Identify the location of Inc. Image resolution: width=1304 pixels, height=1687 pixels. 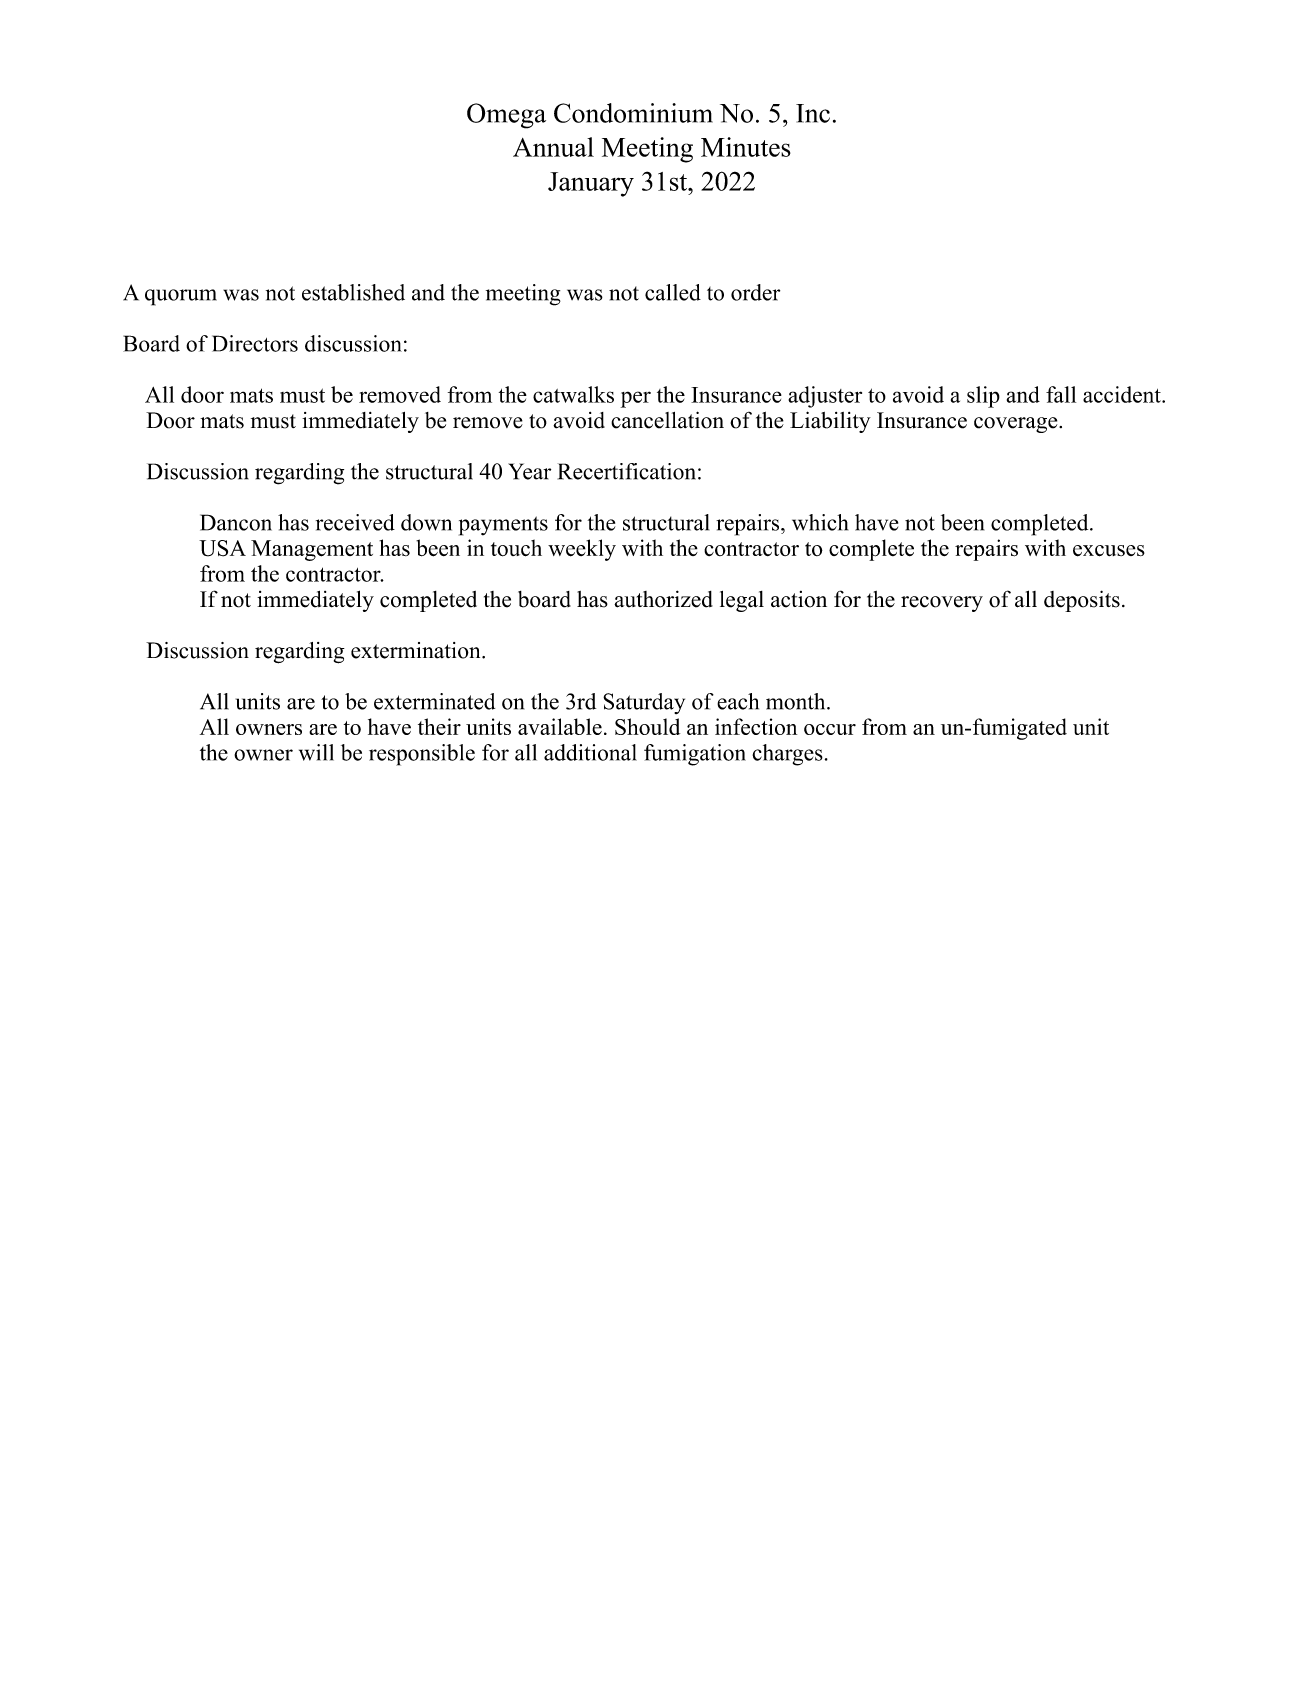
(813, 113).
